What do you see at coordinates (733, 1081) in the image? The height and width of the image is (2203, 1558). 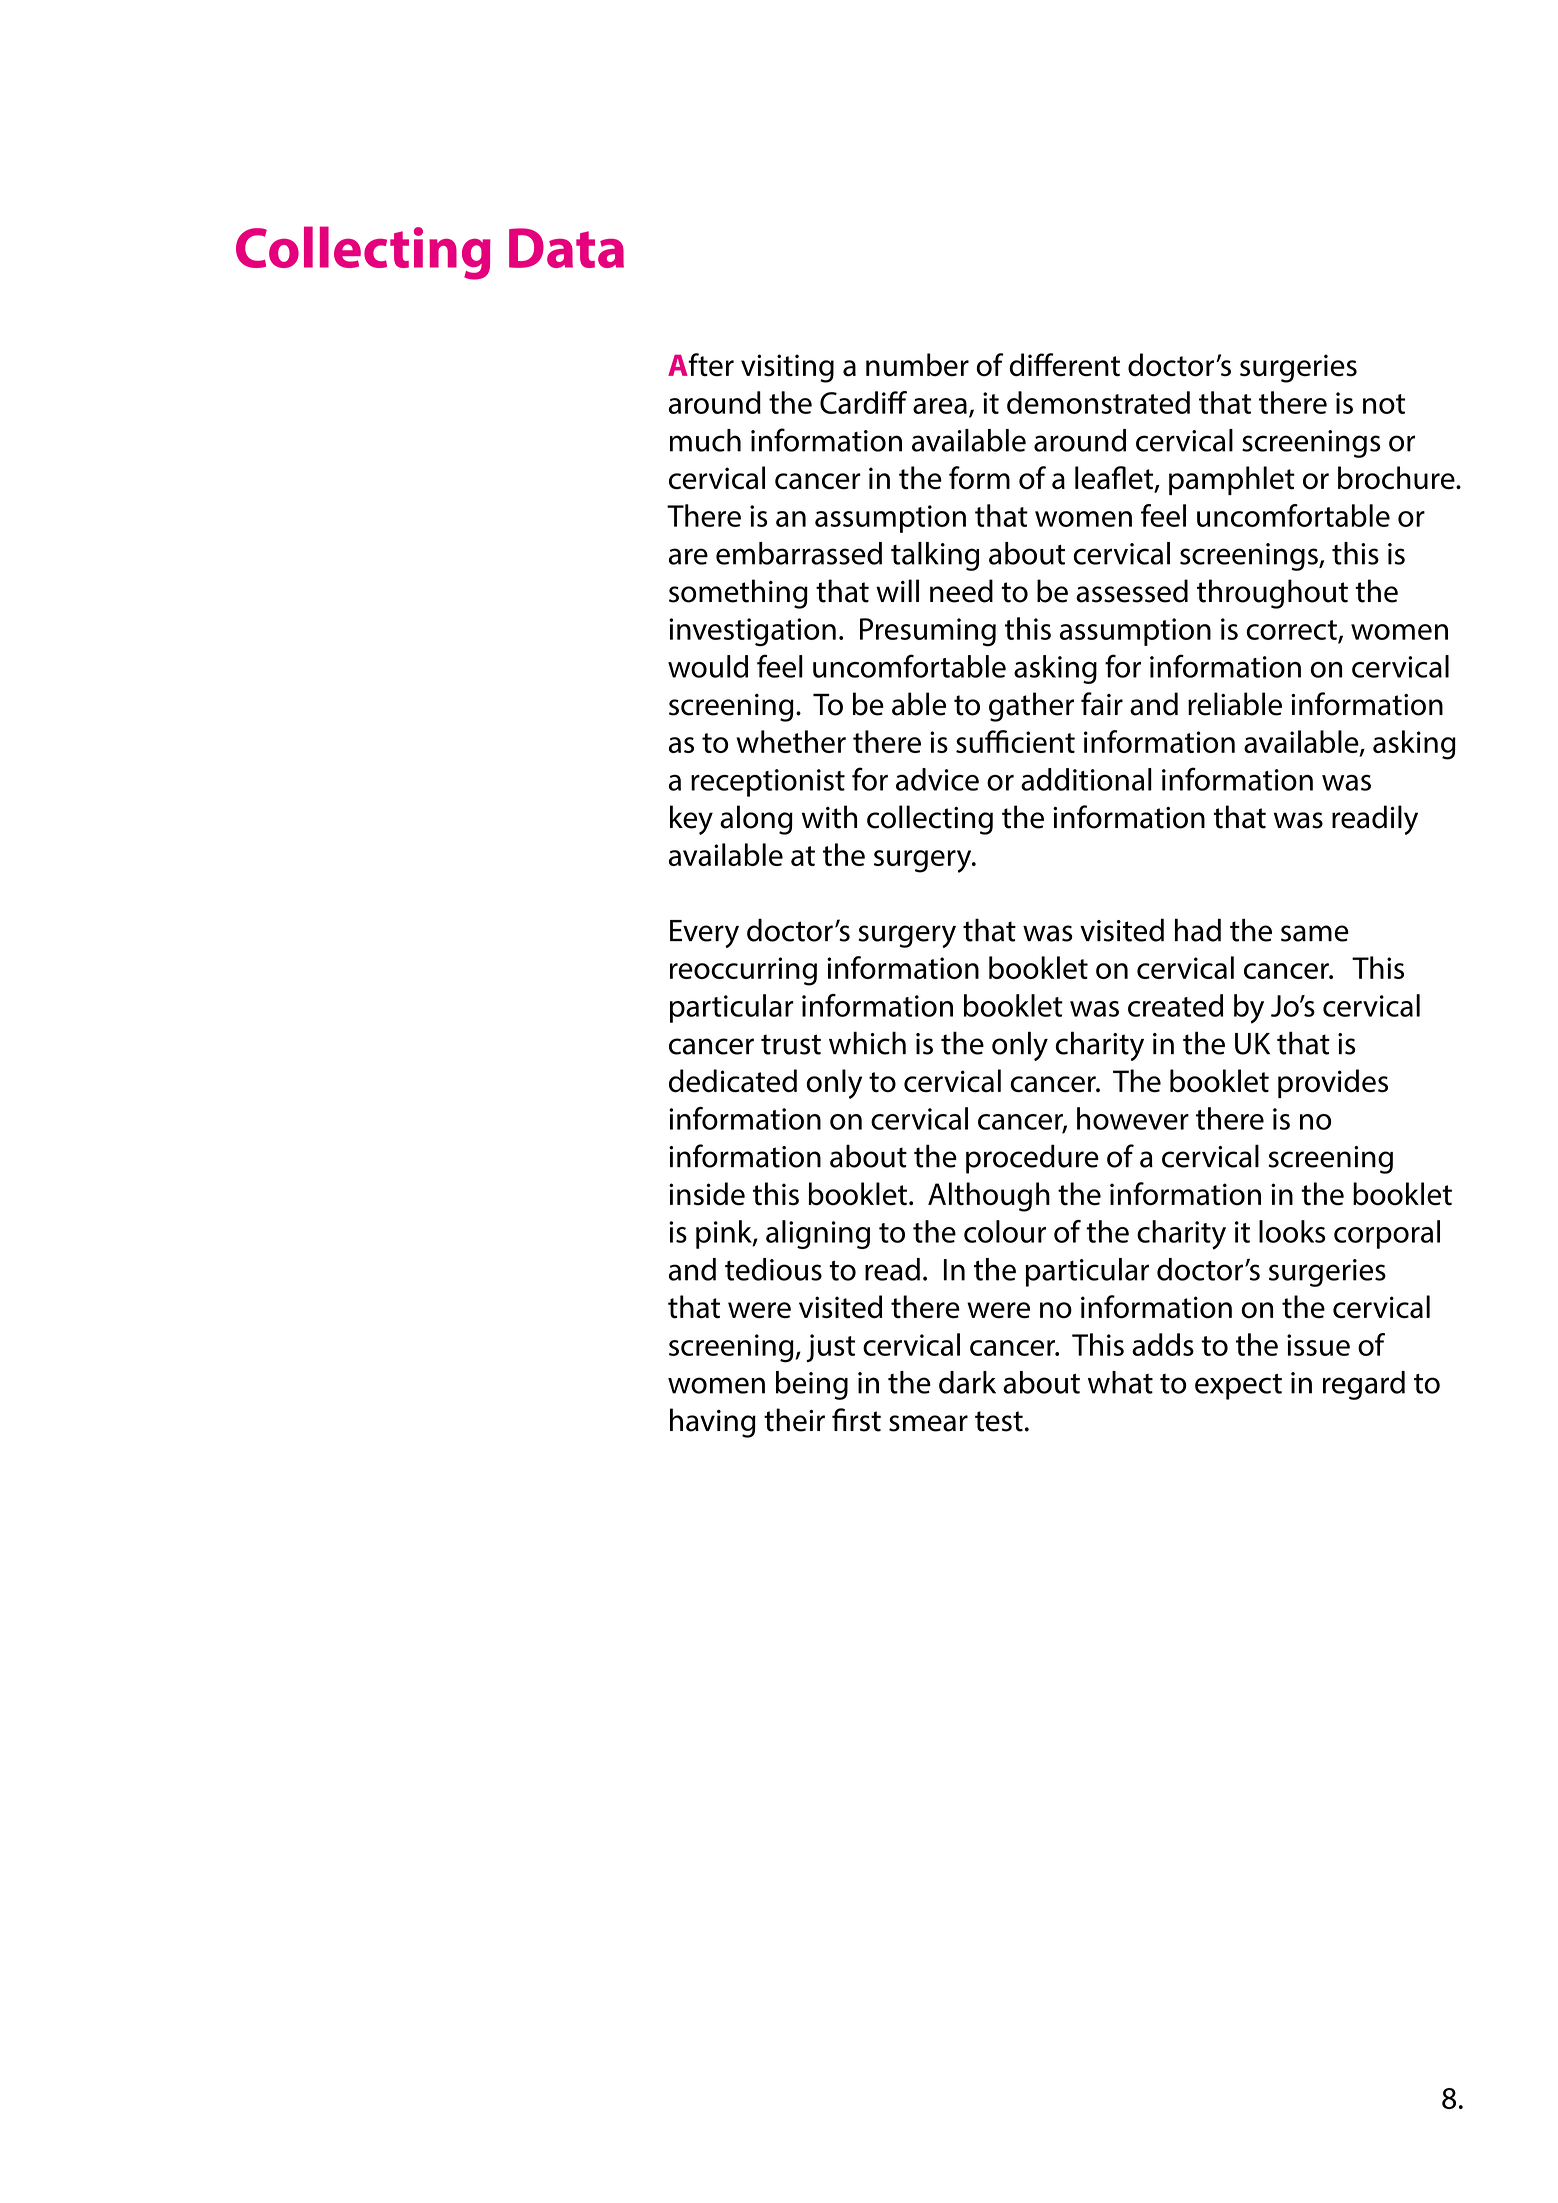 I see `dedicated` at bounding box center [733, 1081].
